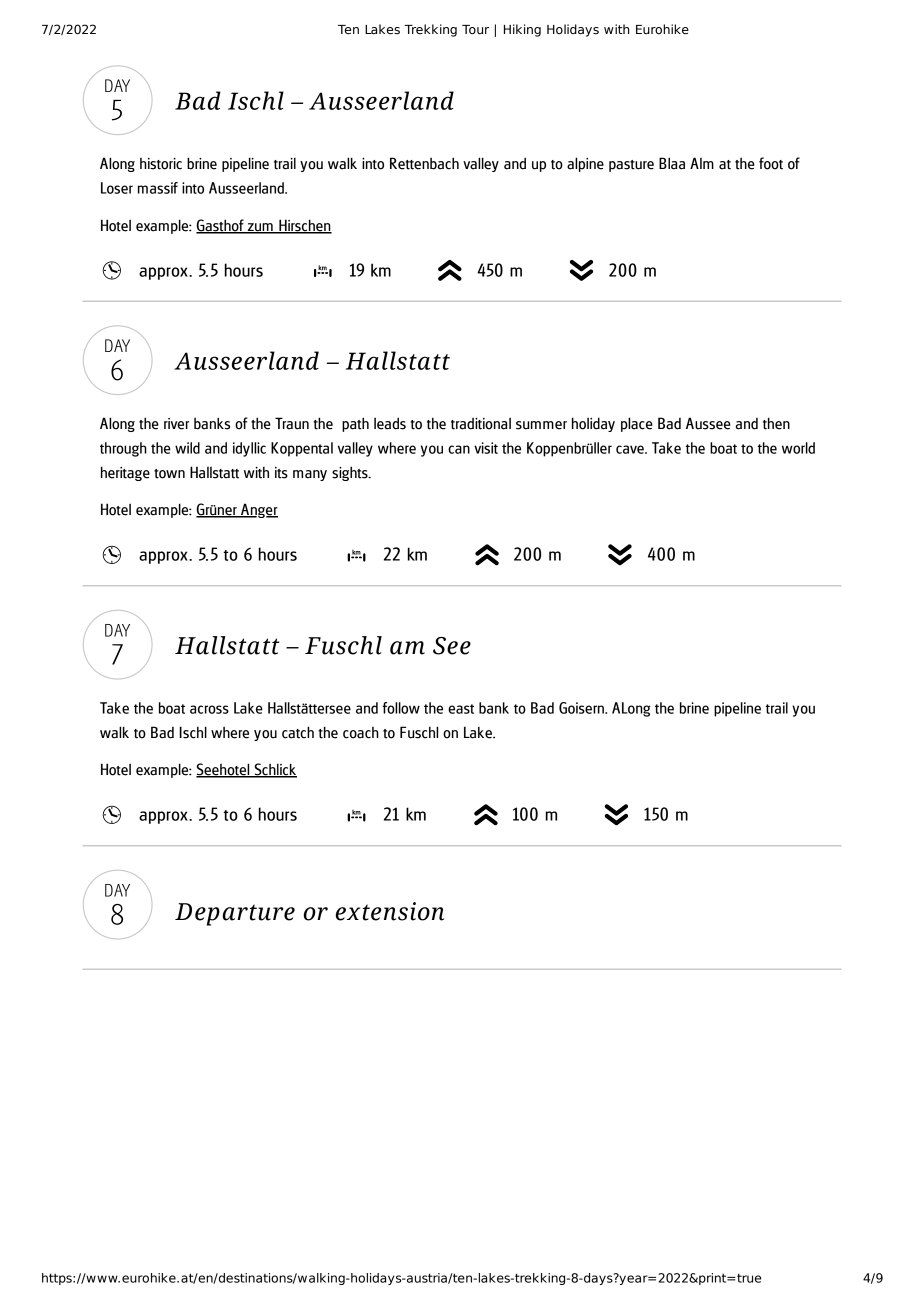 This document has width=924, height=1308. Describe the element at coordinates (161, 164) in the document. I see `historic` at that location.
